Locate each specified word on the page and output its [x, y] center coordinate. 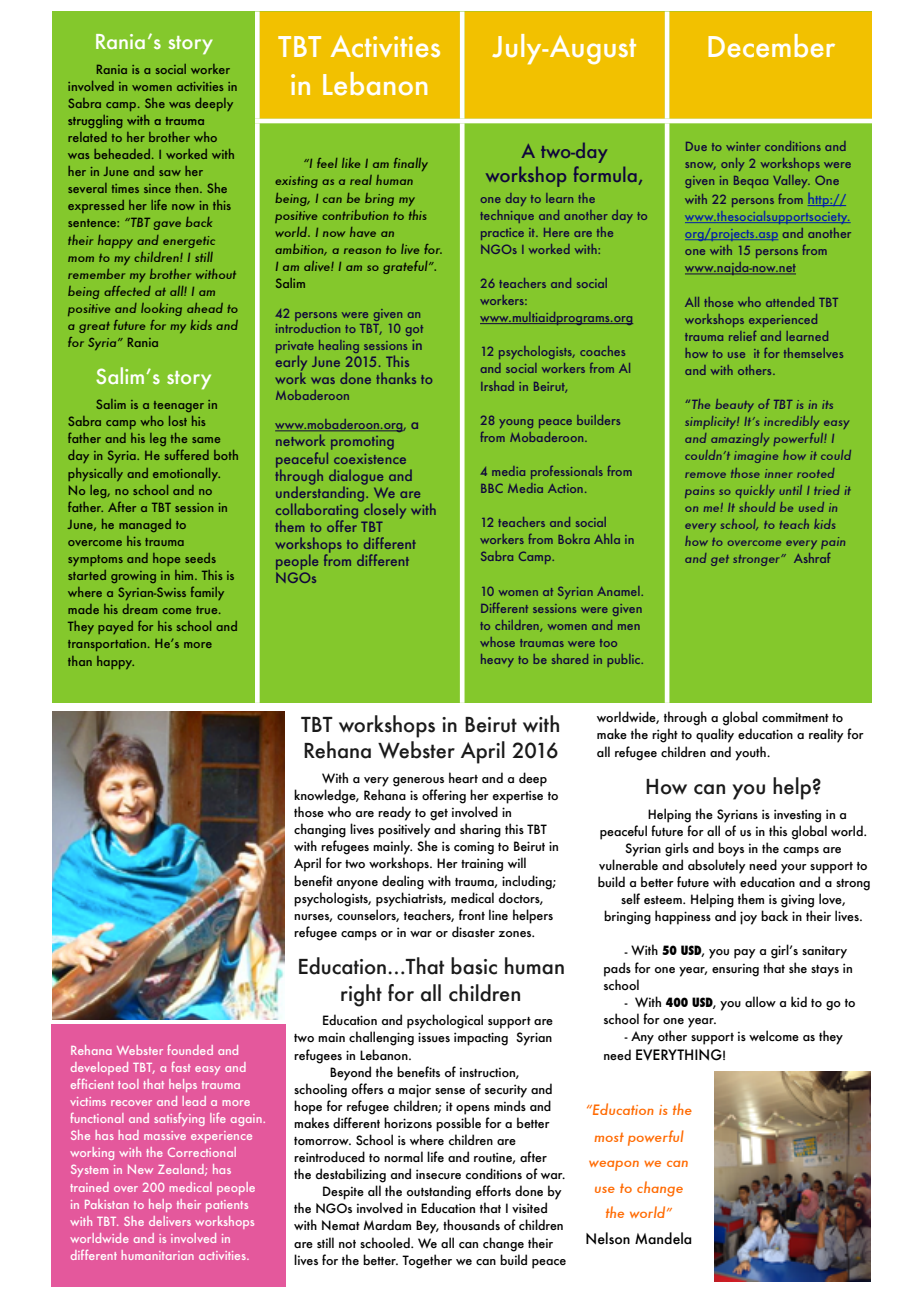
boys [731, 849]
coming [474, 848]
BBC [492, 488]
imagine [756, 457]
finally [411, 164]
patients [227, 1206]
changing [320, 830]
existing [296, 182]
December [771, 45]
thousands [471, 1224]
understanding [321, 494]
